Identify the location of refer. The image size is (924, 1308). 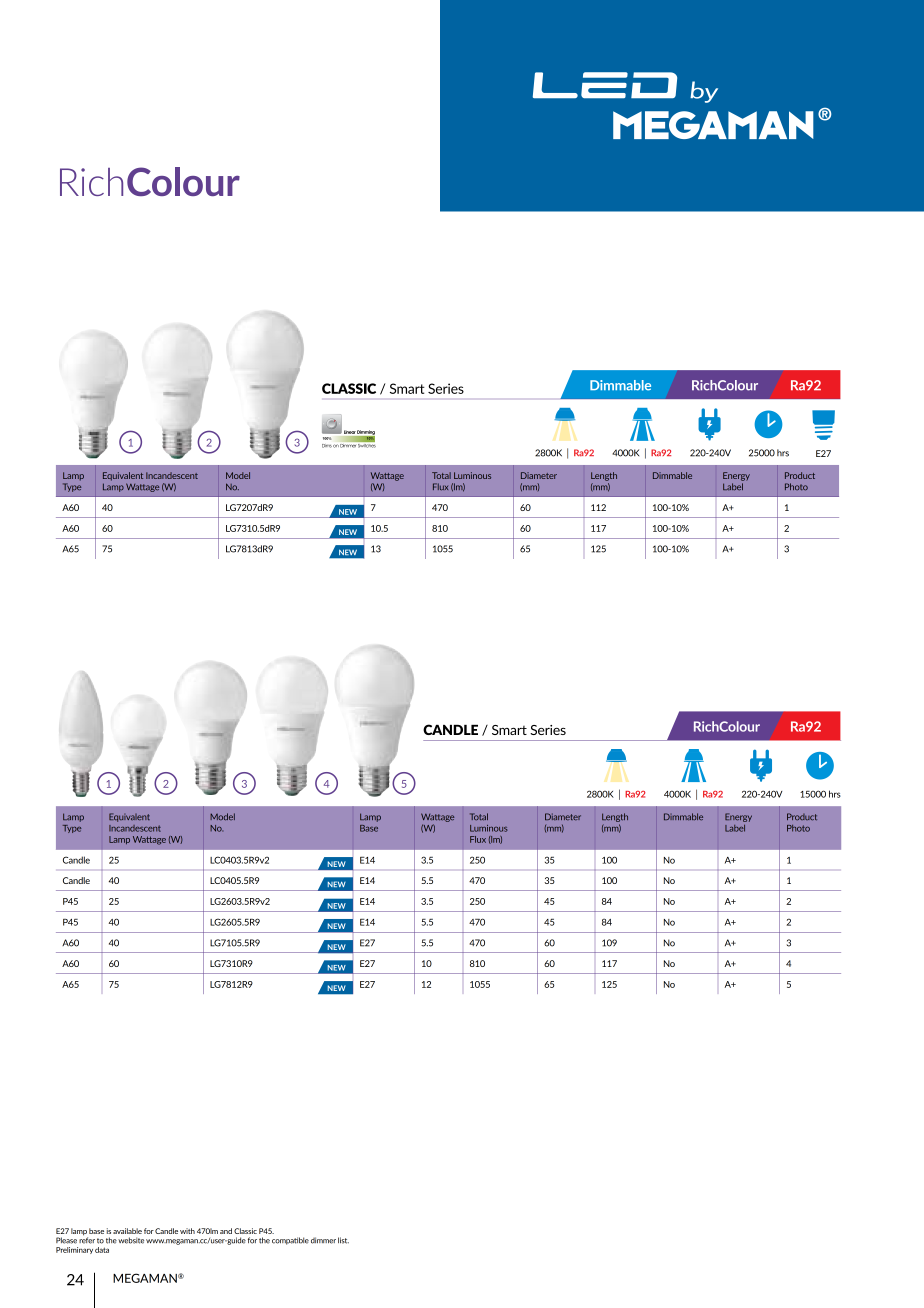
(87, 1239).
